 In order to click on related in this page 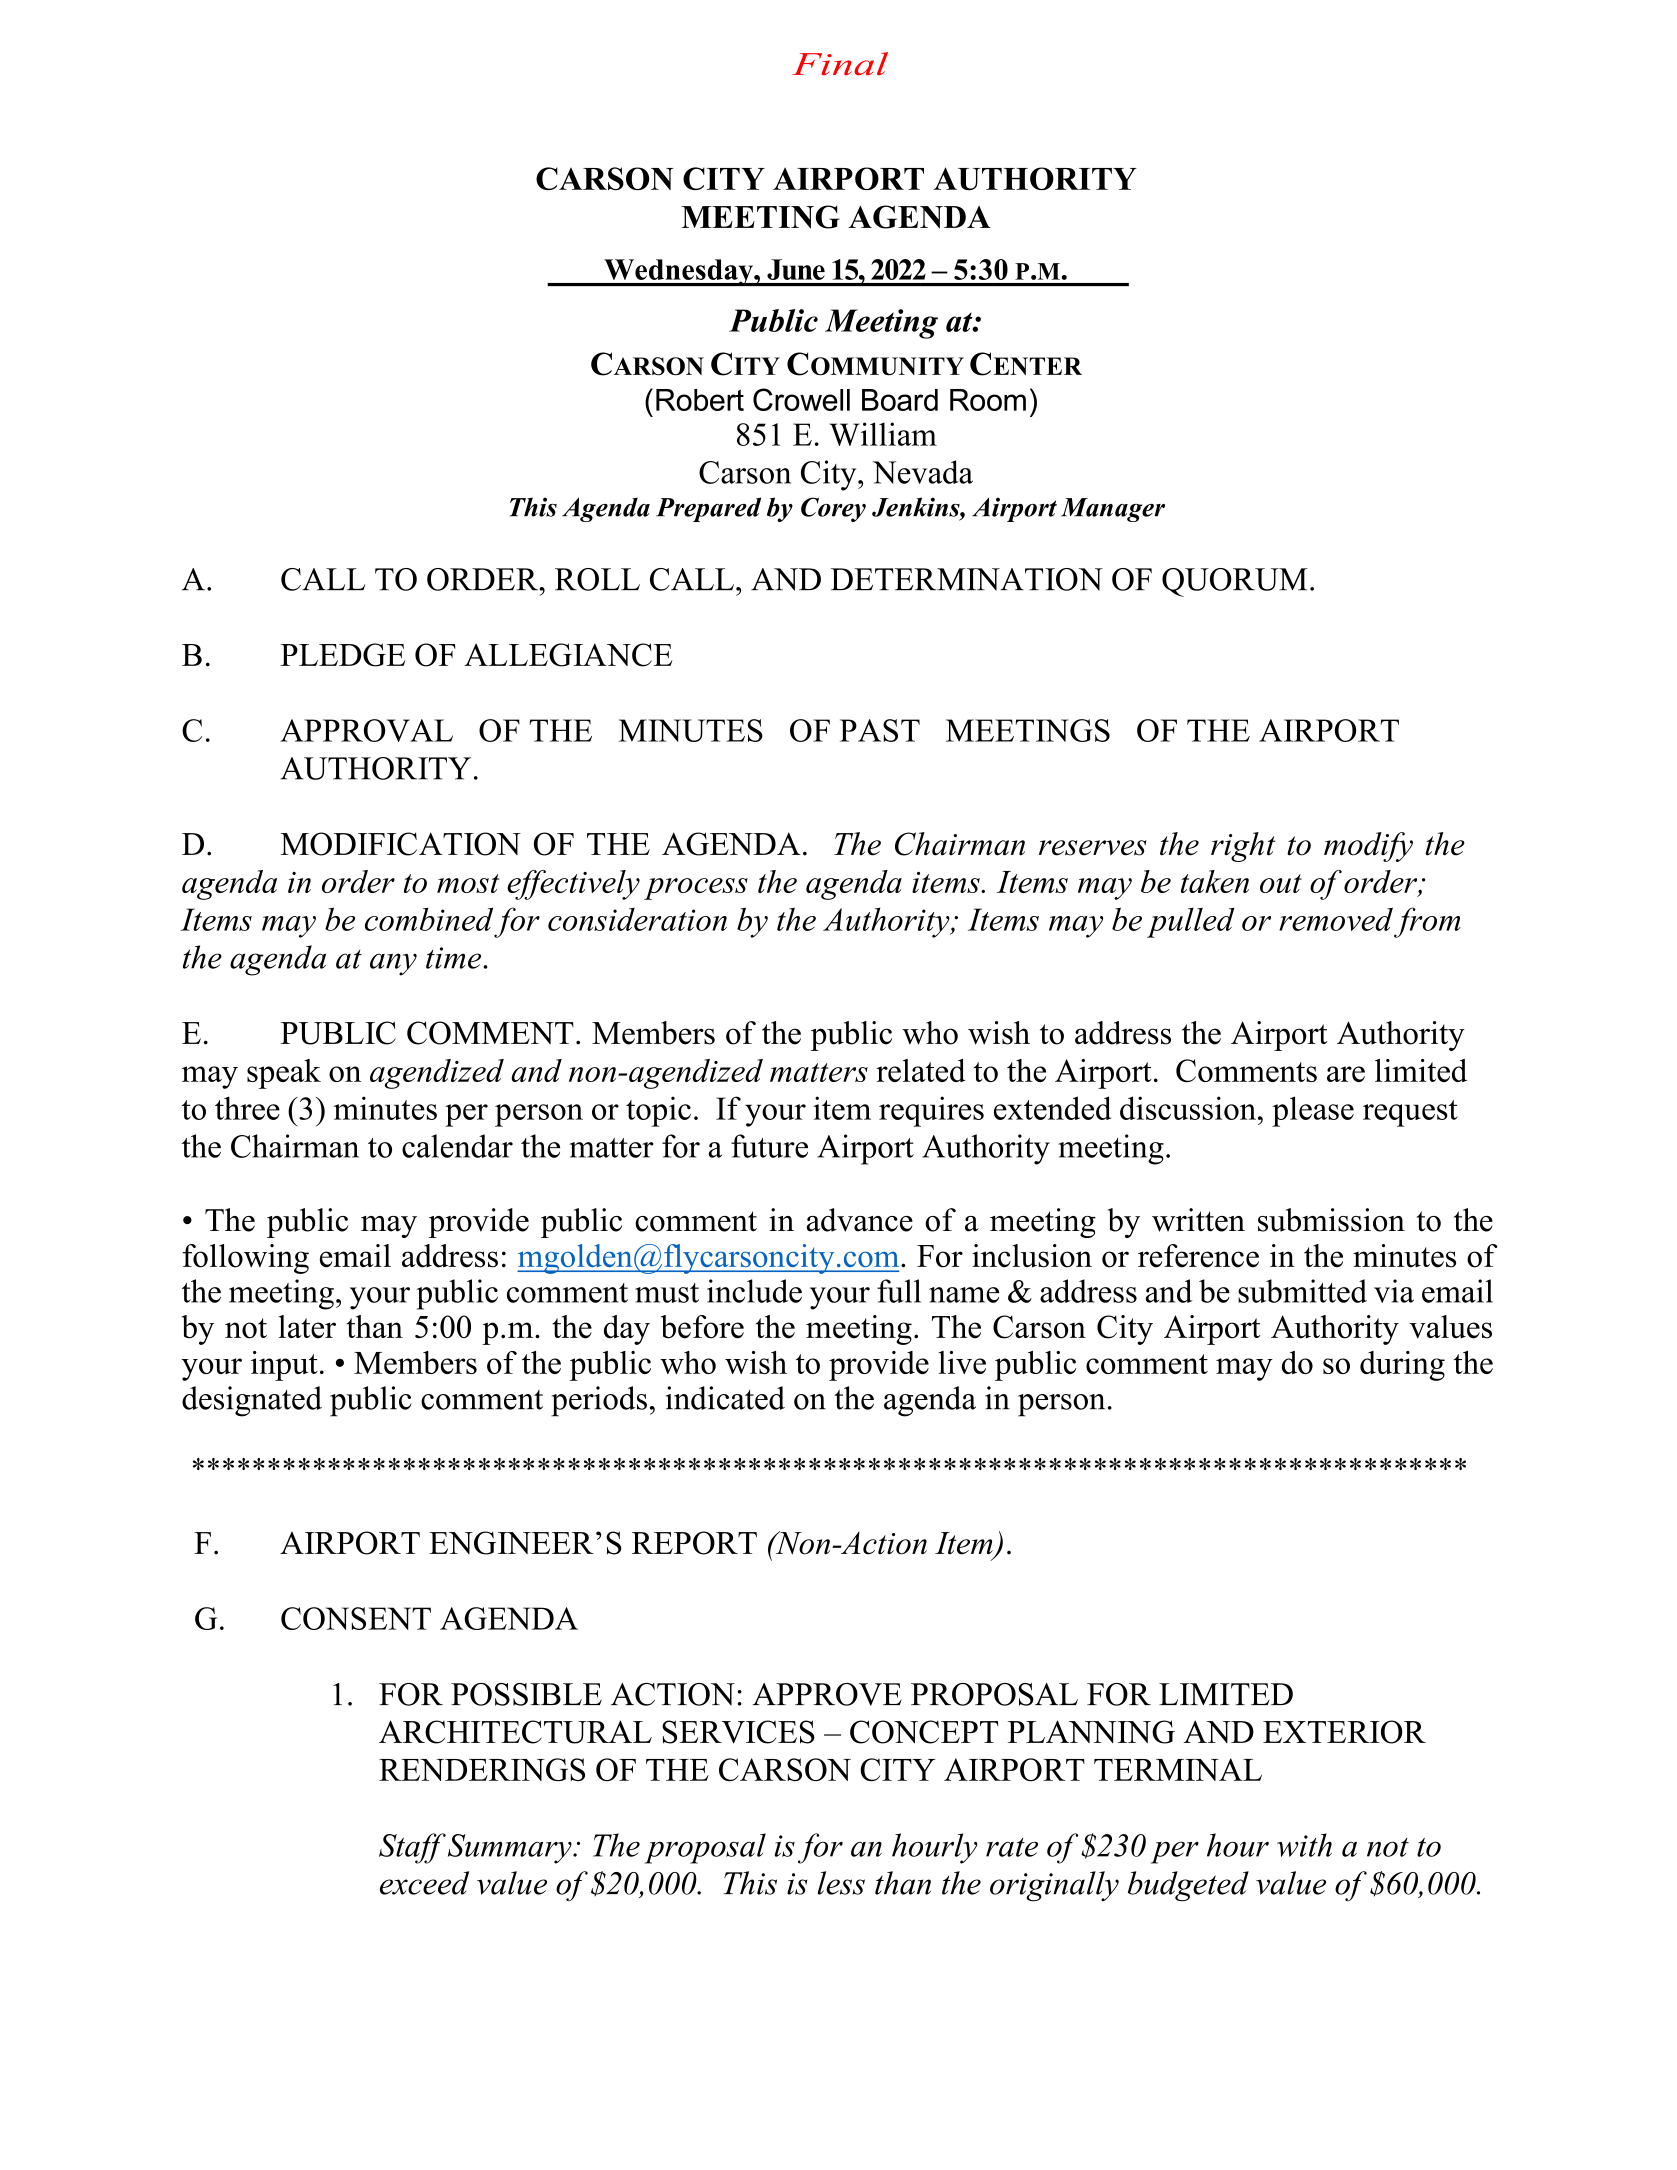, I will do `click(921, 1070)`.
